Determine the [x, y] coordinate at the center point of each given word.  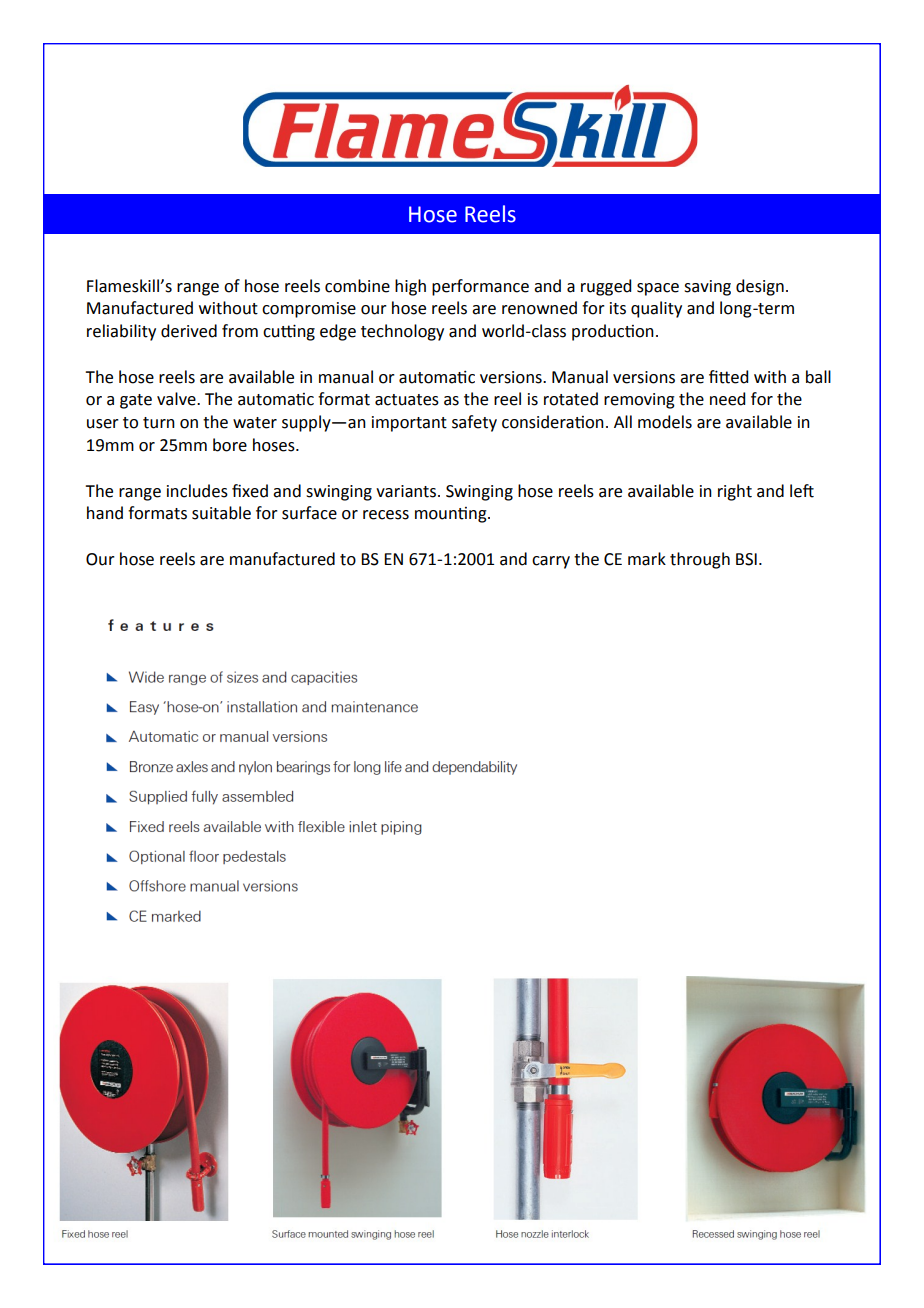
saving [707, 288]
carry [551, 562]
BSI [746, 559]
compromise [309, 310]
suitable [221, 513]
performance [480, 287]
